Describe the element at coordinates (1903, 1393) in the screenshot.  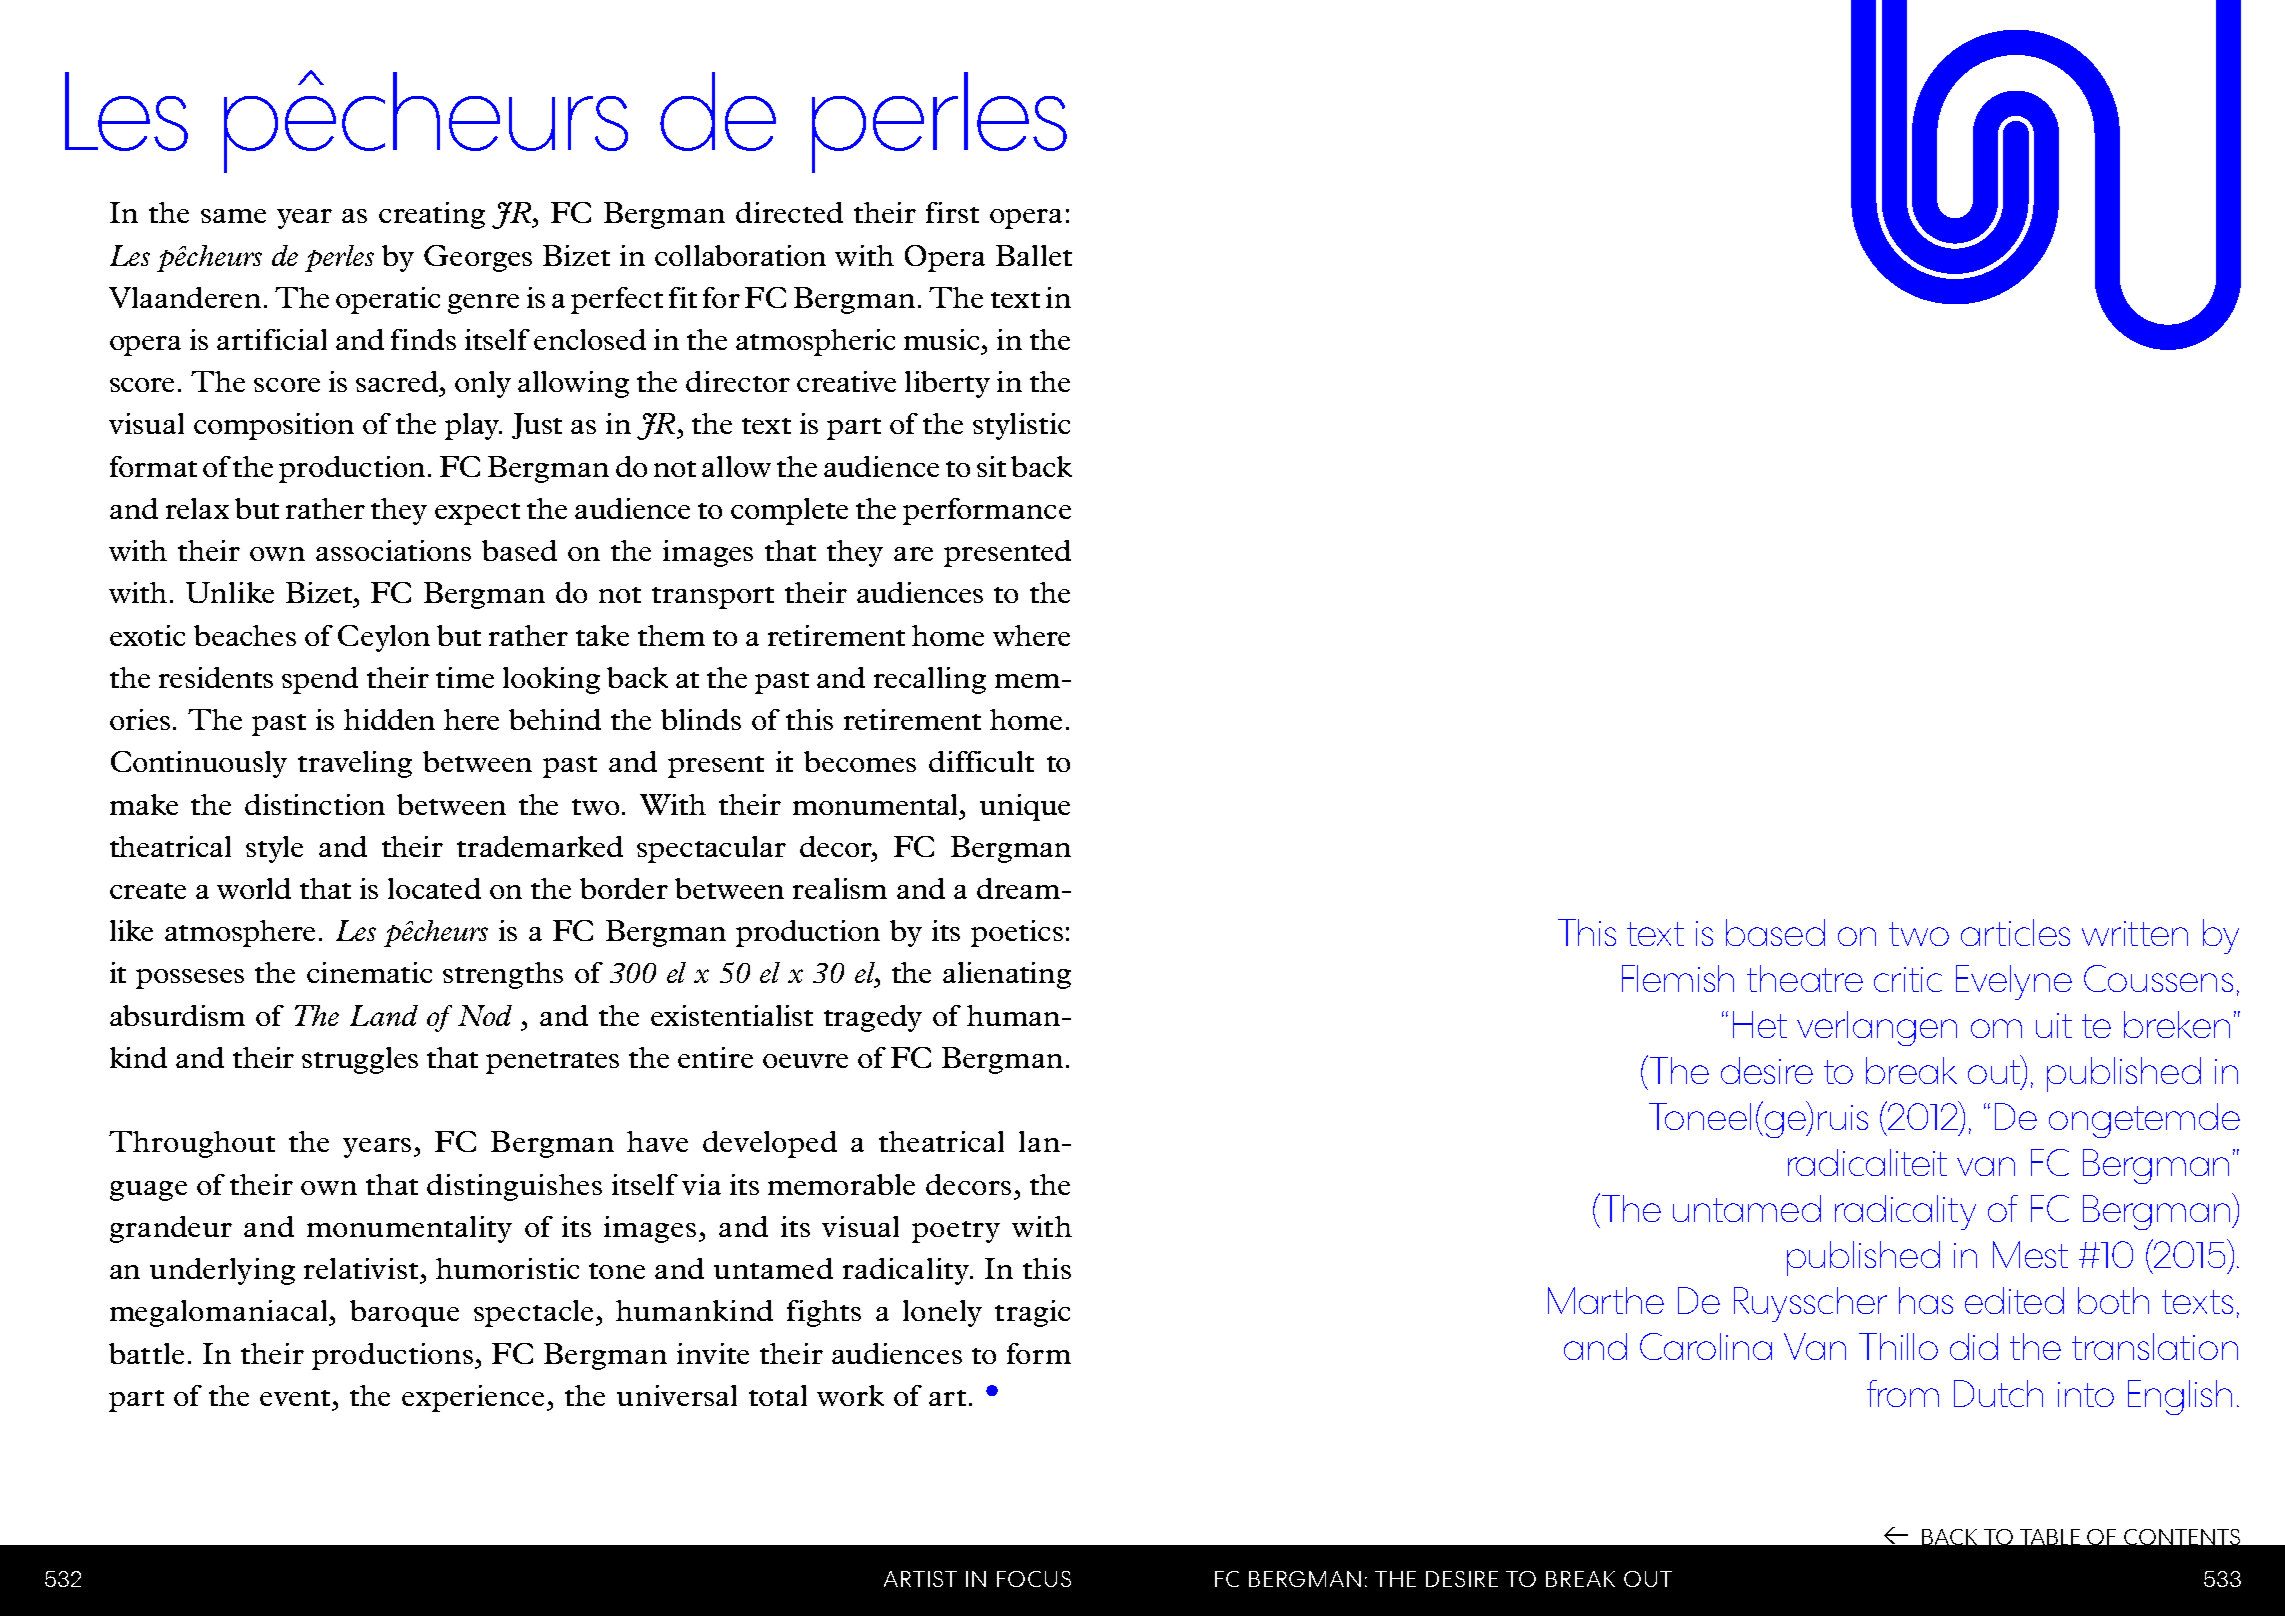
I see `from` at that location.
